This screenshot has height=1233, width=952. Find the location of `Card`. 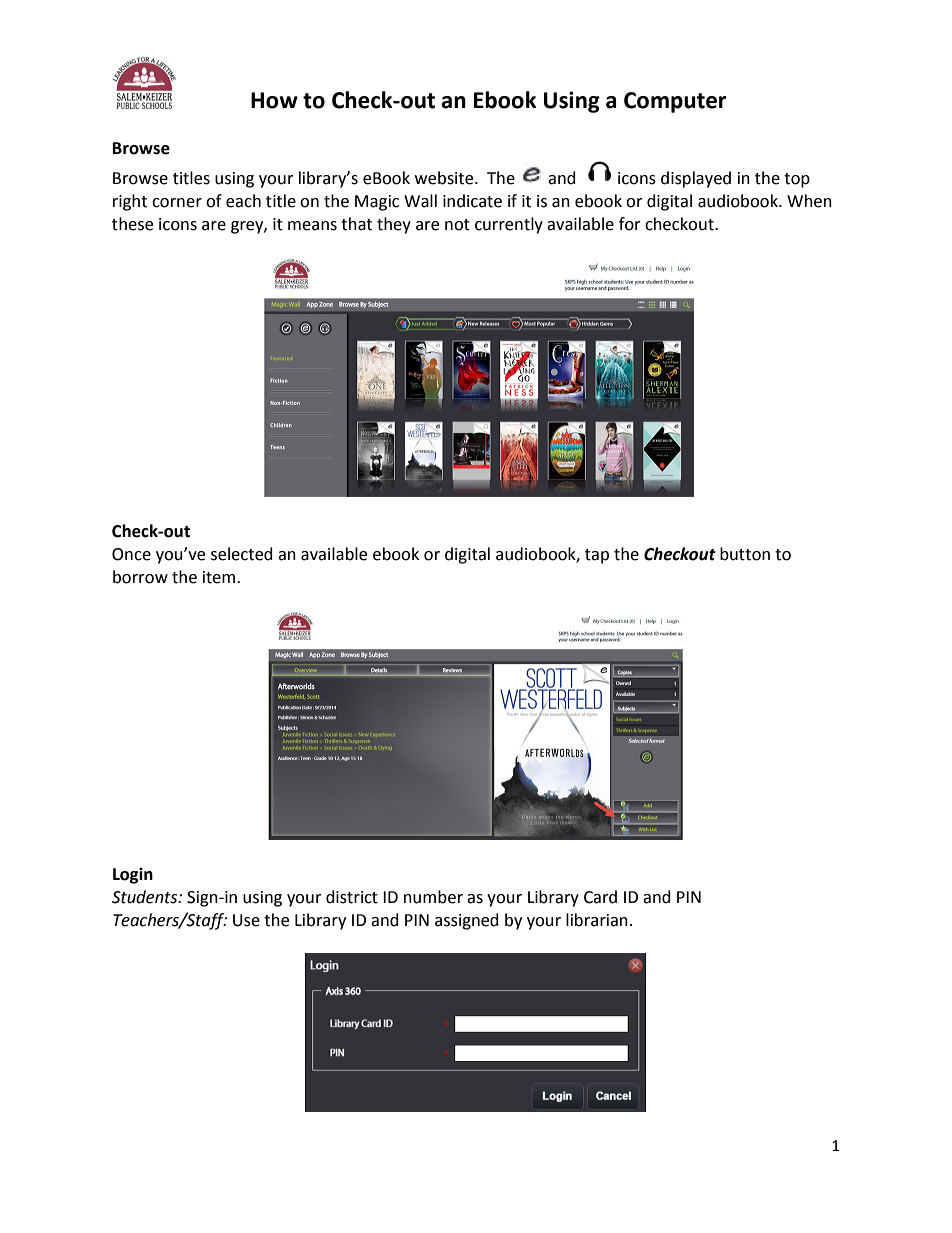

Card is located at coordinates (600, 897).
